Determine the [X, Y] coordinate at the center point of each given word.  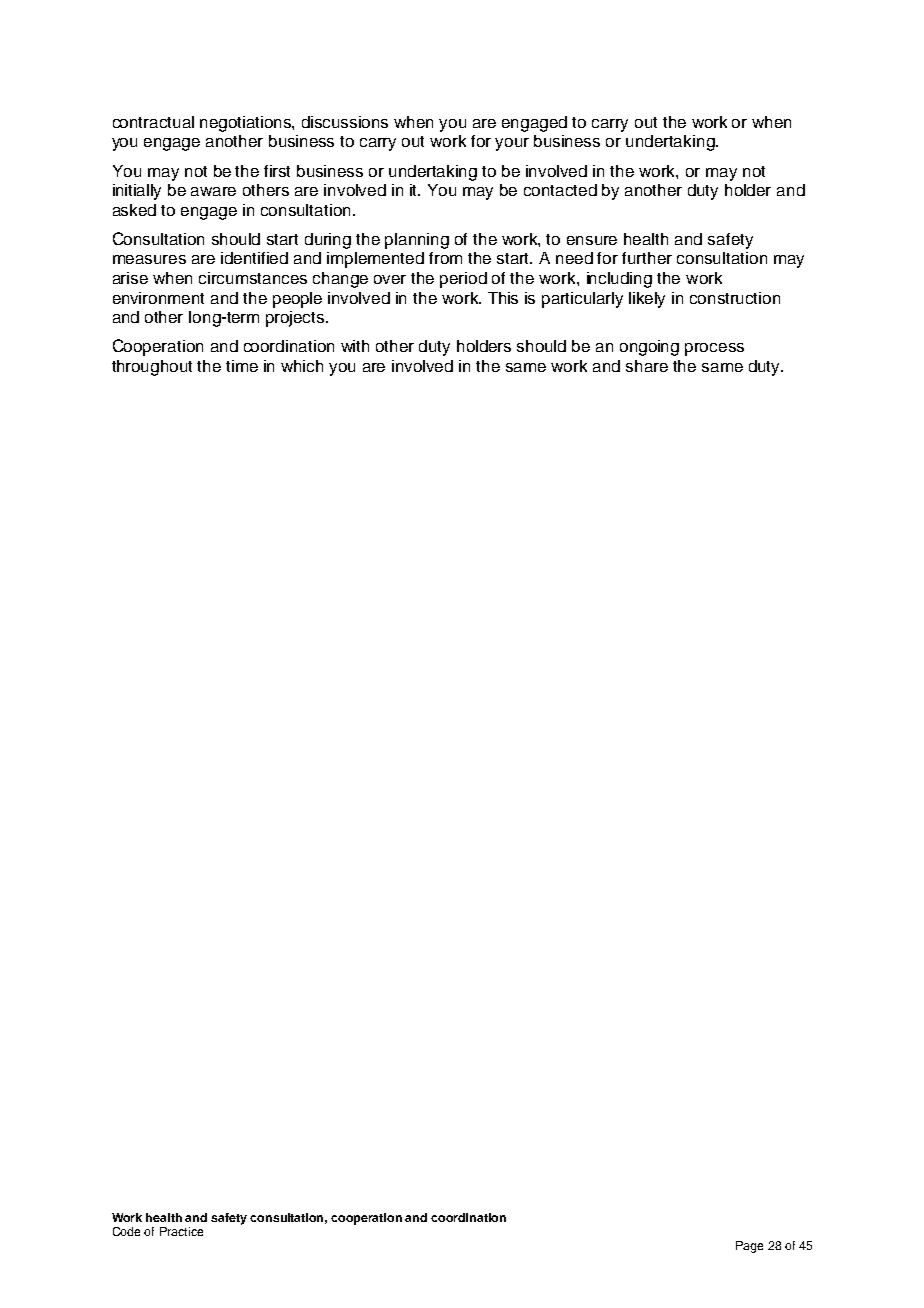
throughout [152, 368]
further [647, 258]
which [302, 366]
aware [213, 191]
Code [126, 1231]
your [512, 144]
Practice [181, 1231]
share [647, 366]
